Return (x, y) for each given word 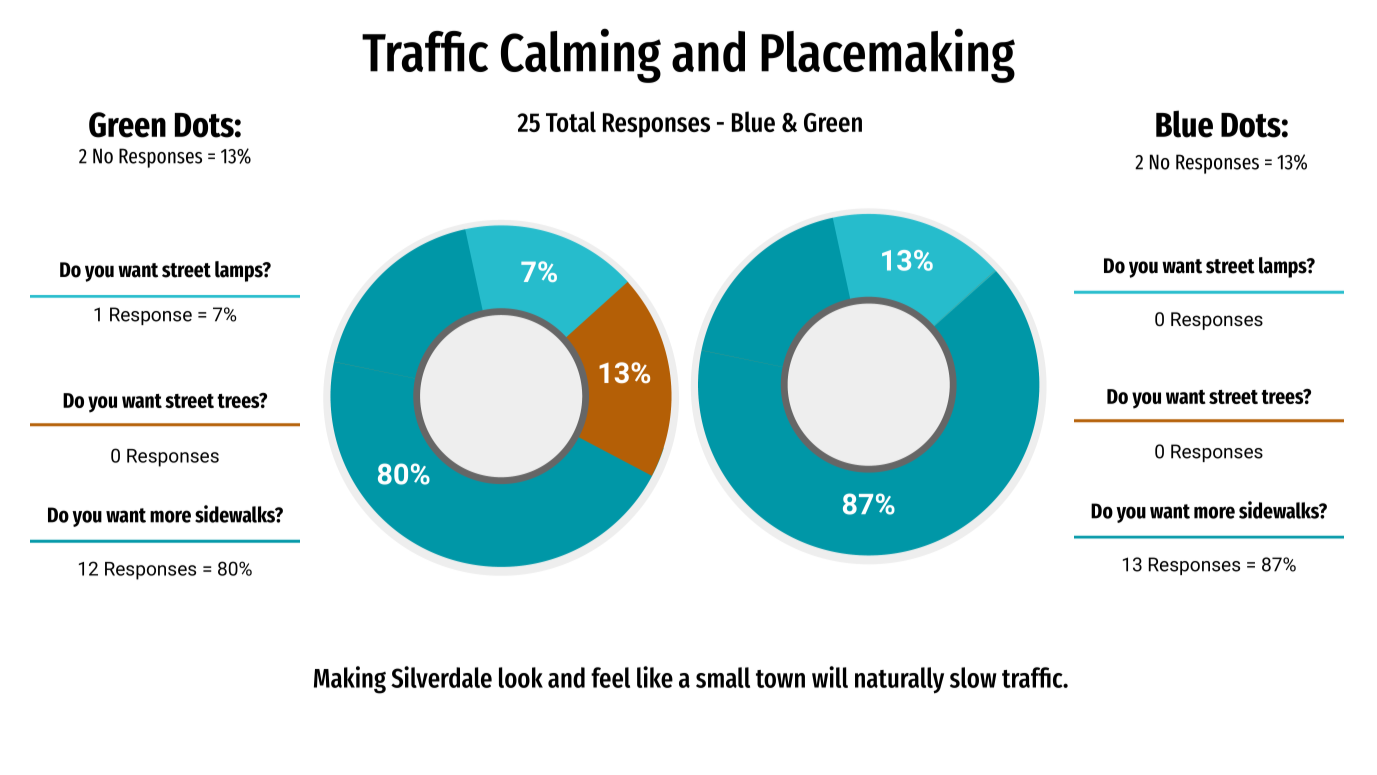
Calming (581, 55)
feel (610, 677)
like (655, 677)
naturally (899, 680)
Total (571, 121)
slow (973, 677)
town (780, 679)
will (830, 677)
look (521, 677)
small (723, 677)
